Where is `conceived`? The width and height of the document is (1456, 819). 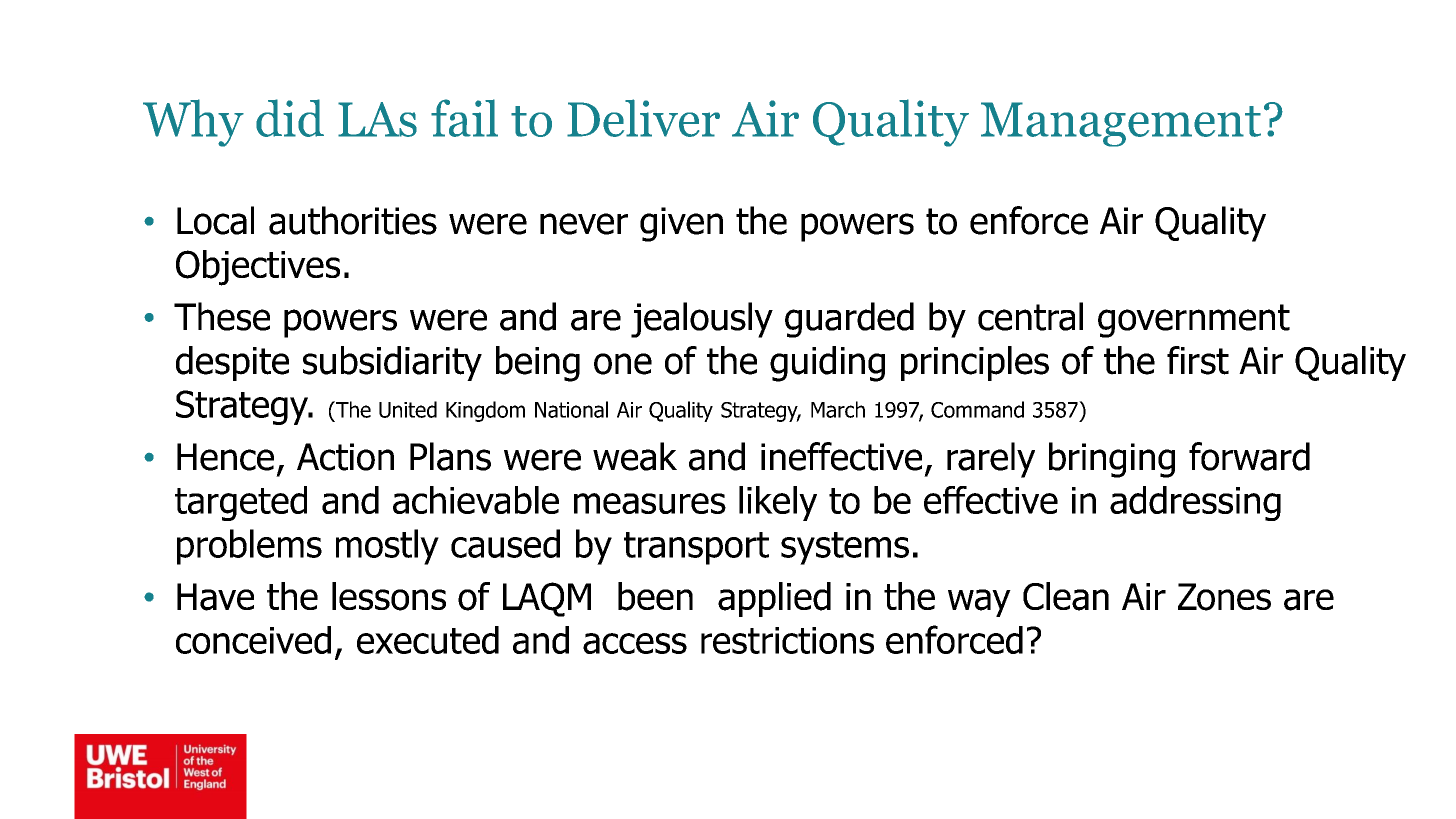
conceived is located at coordinates (253, 640).
